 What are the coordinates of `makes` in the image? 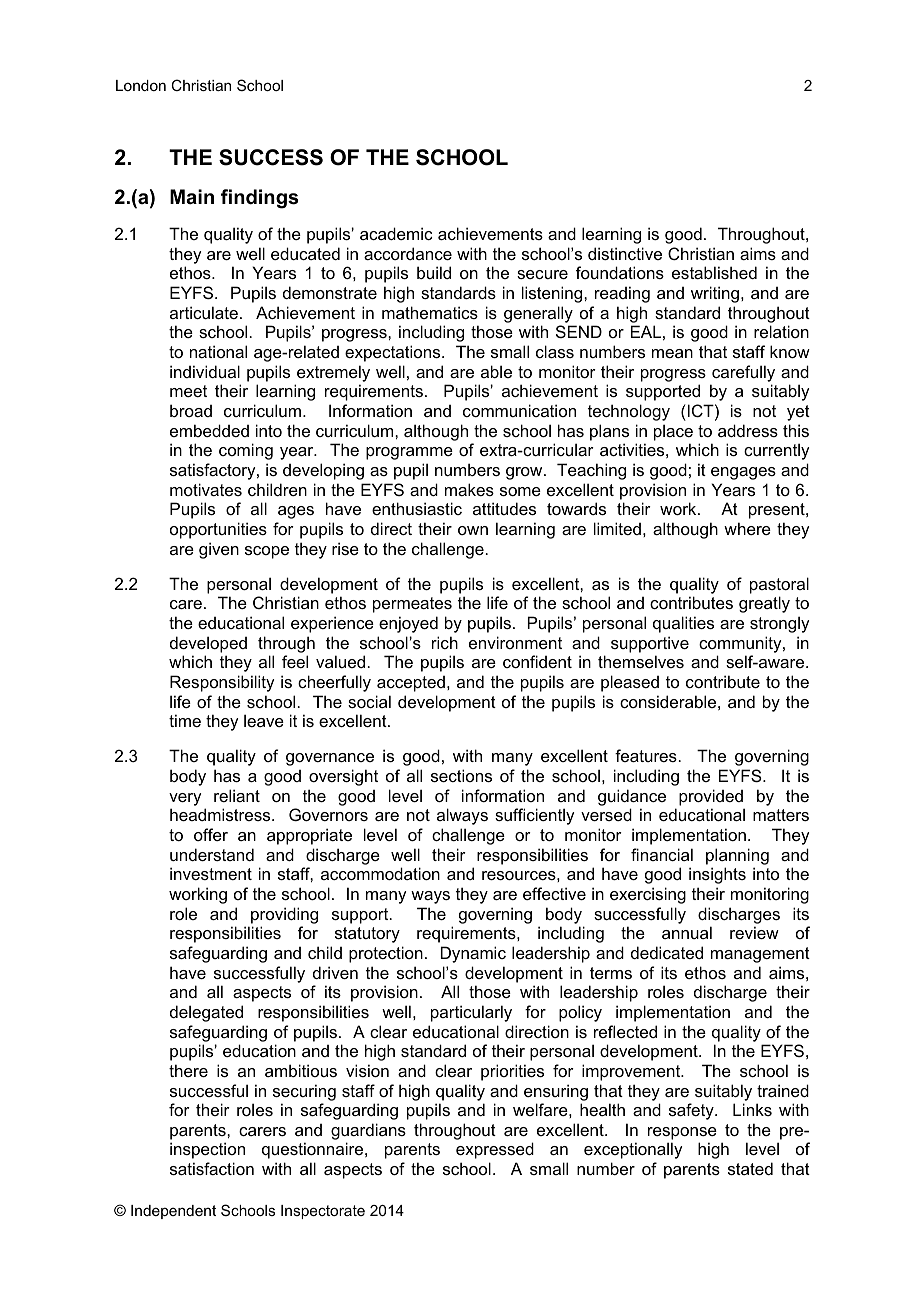 It's located at (469, 489).
